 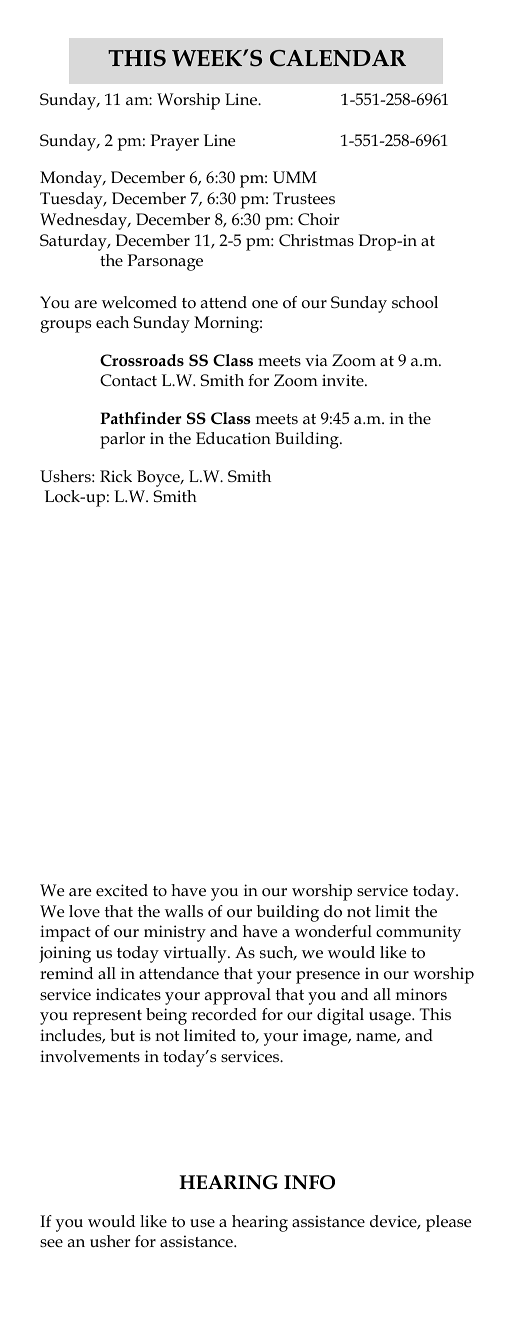 What do you see at coordinates (51, 1243) in the page?
I see `see` at bounding box center [51, 1243].
